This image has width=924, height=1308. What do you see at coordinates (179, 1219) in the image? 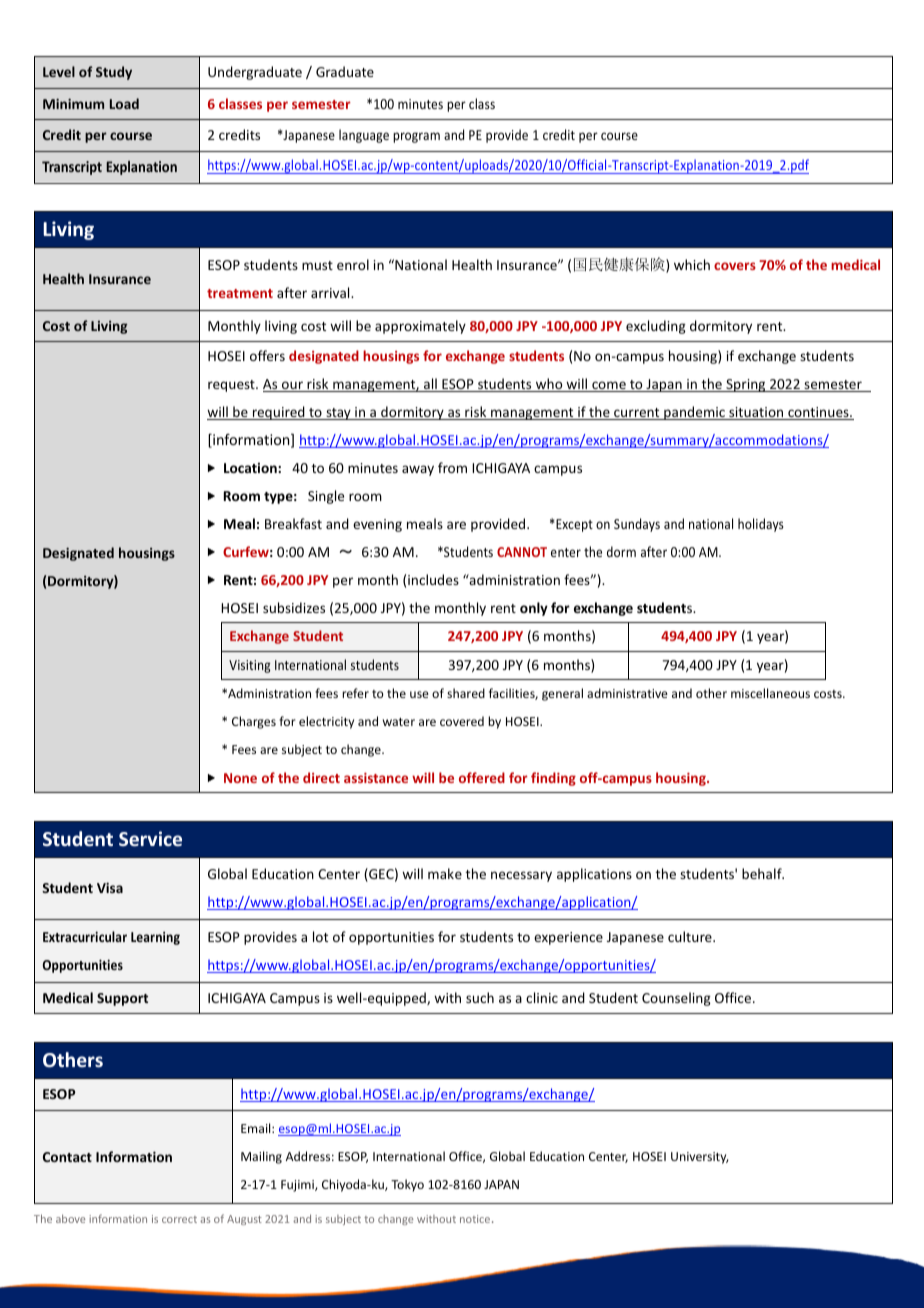
I see `correct` at bounding box center [179, 1219].
